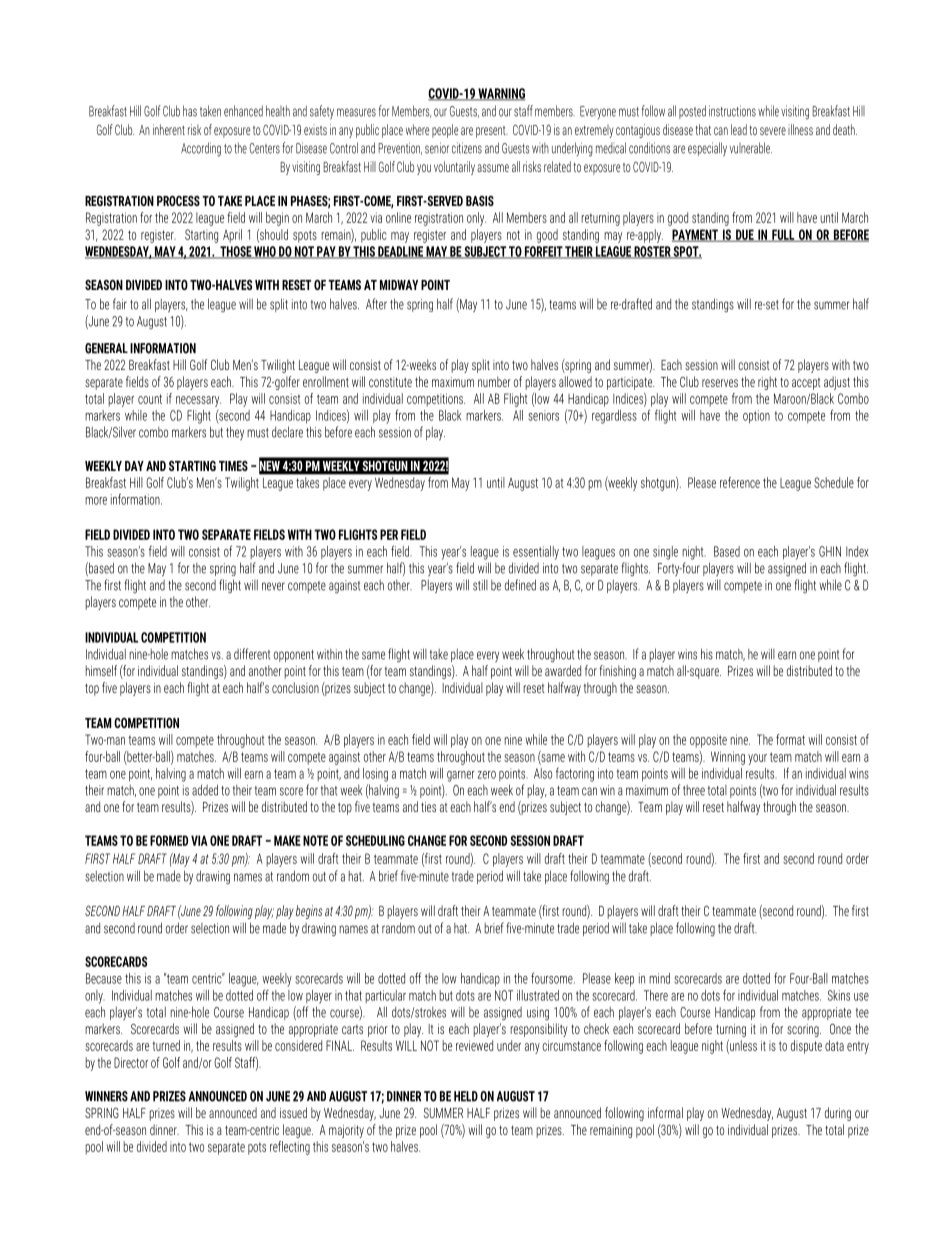 This document has width=952, height=1233. Describe the element at coordinates (857, 551) in the document. I see `Index` at that location.
